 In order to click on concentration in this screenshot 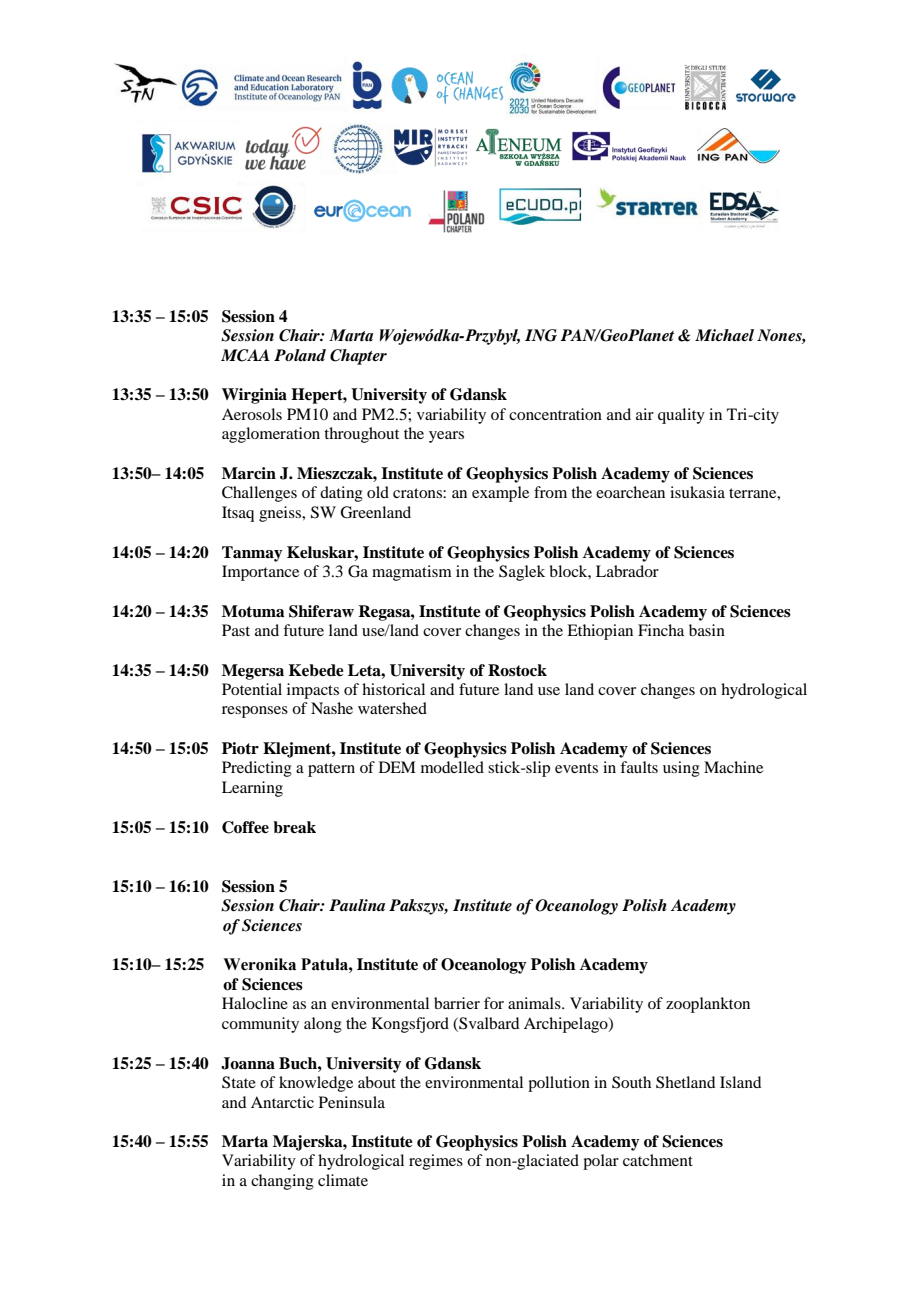, I will do `click(555, 414)`.
